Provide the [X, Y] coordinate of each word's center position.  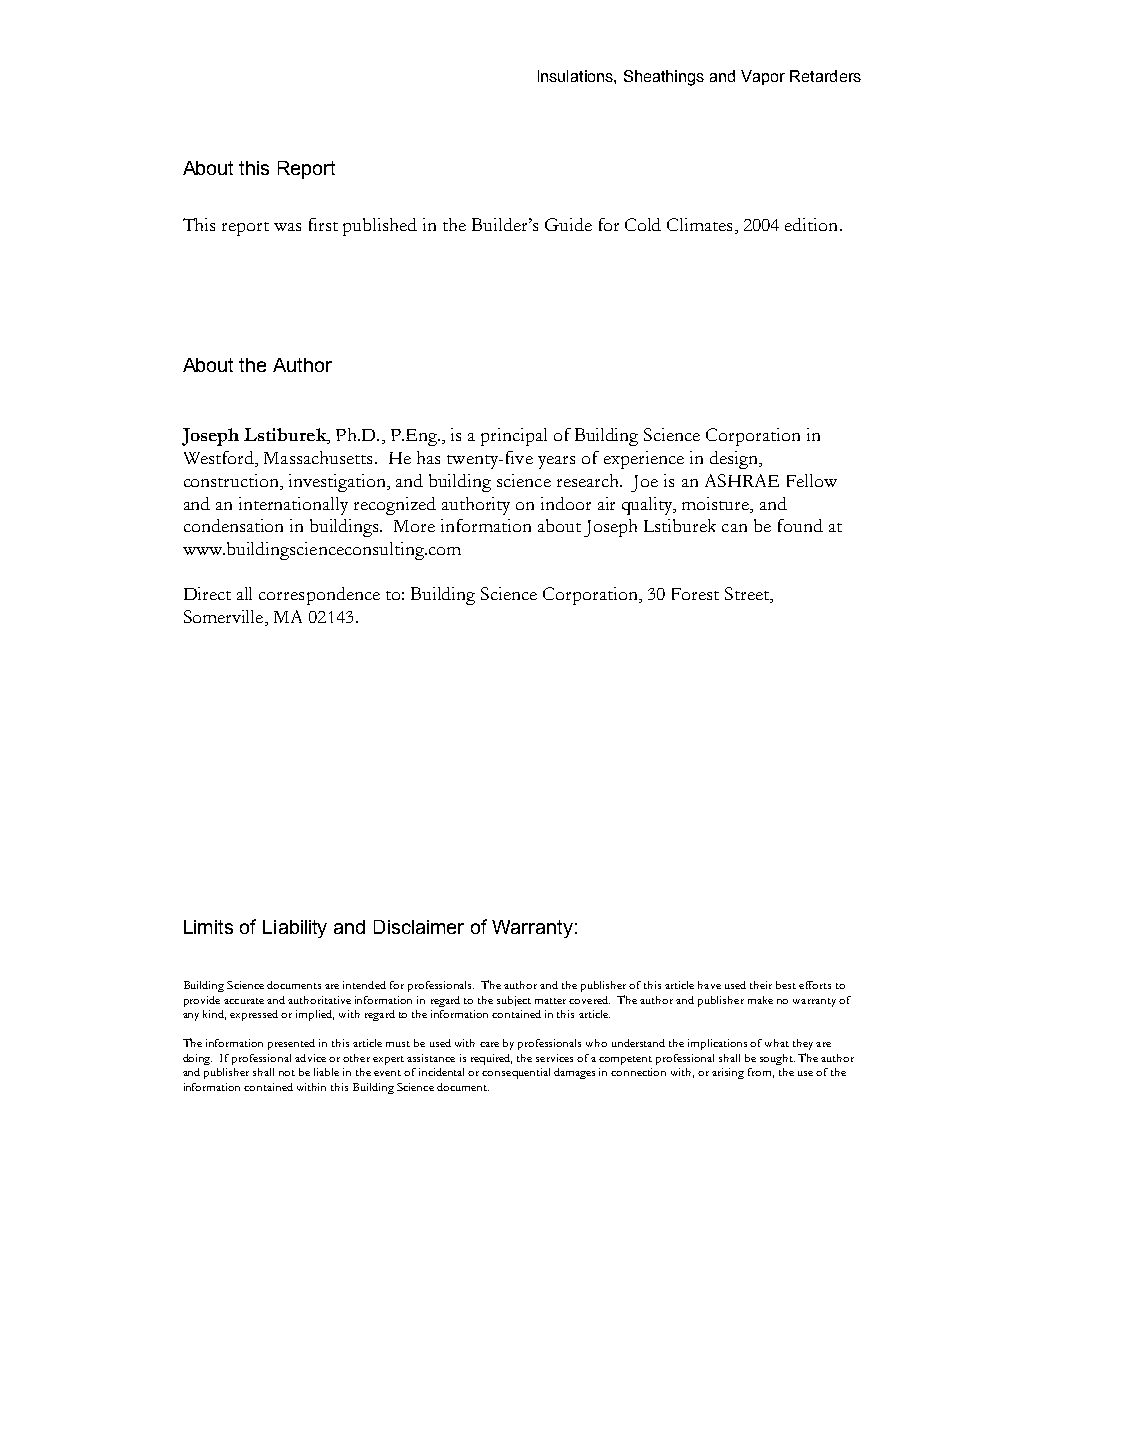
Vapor [763, 77]
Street [748, 595]
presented [291, 1044]
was [287, 227]
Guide [568, 224]
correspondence [319, 596]
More [414, 526]
